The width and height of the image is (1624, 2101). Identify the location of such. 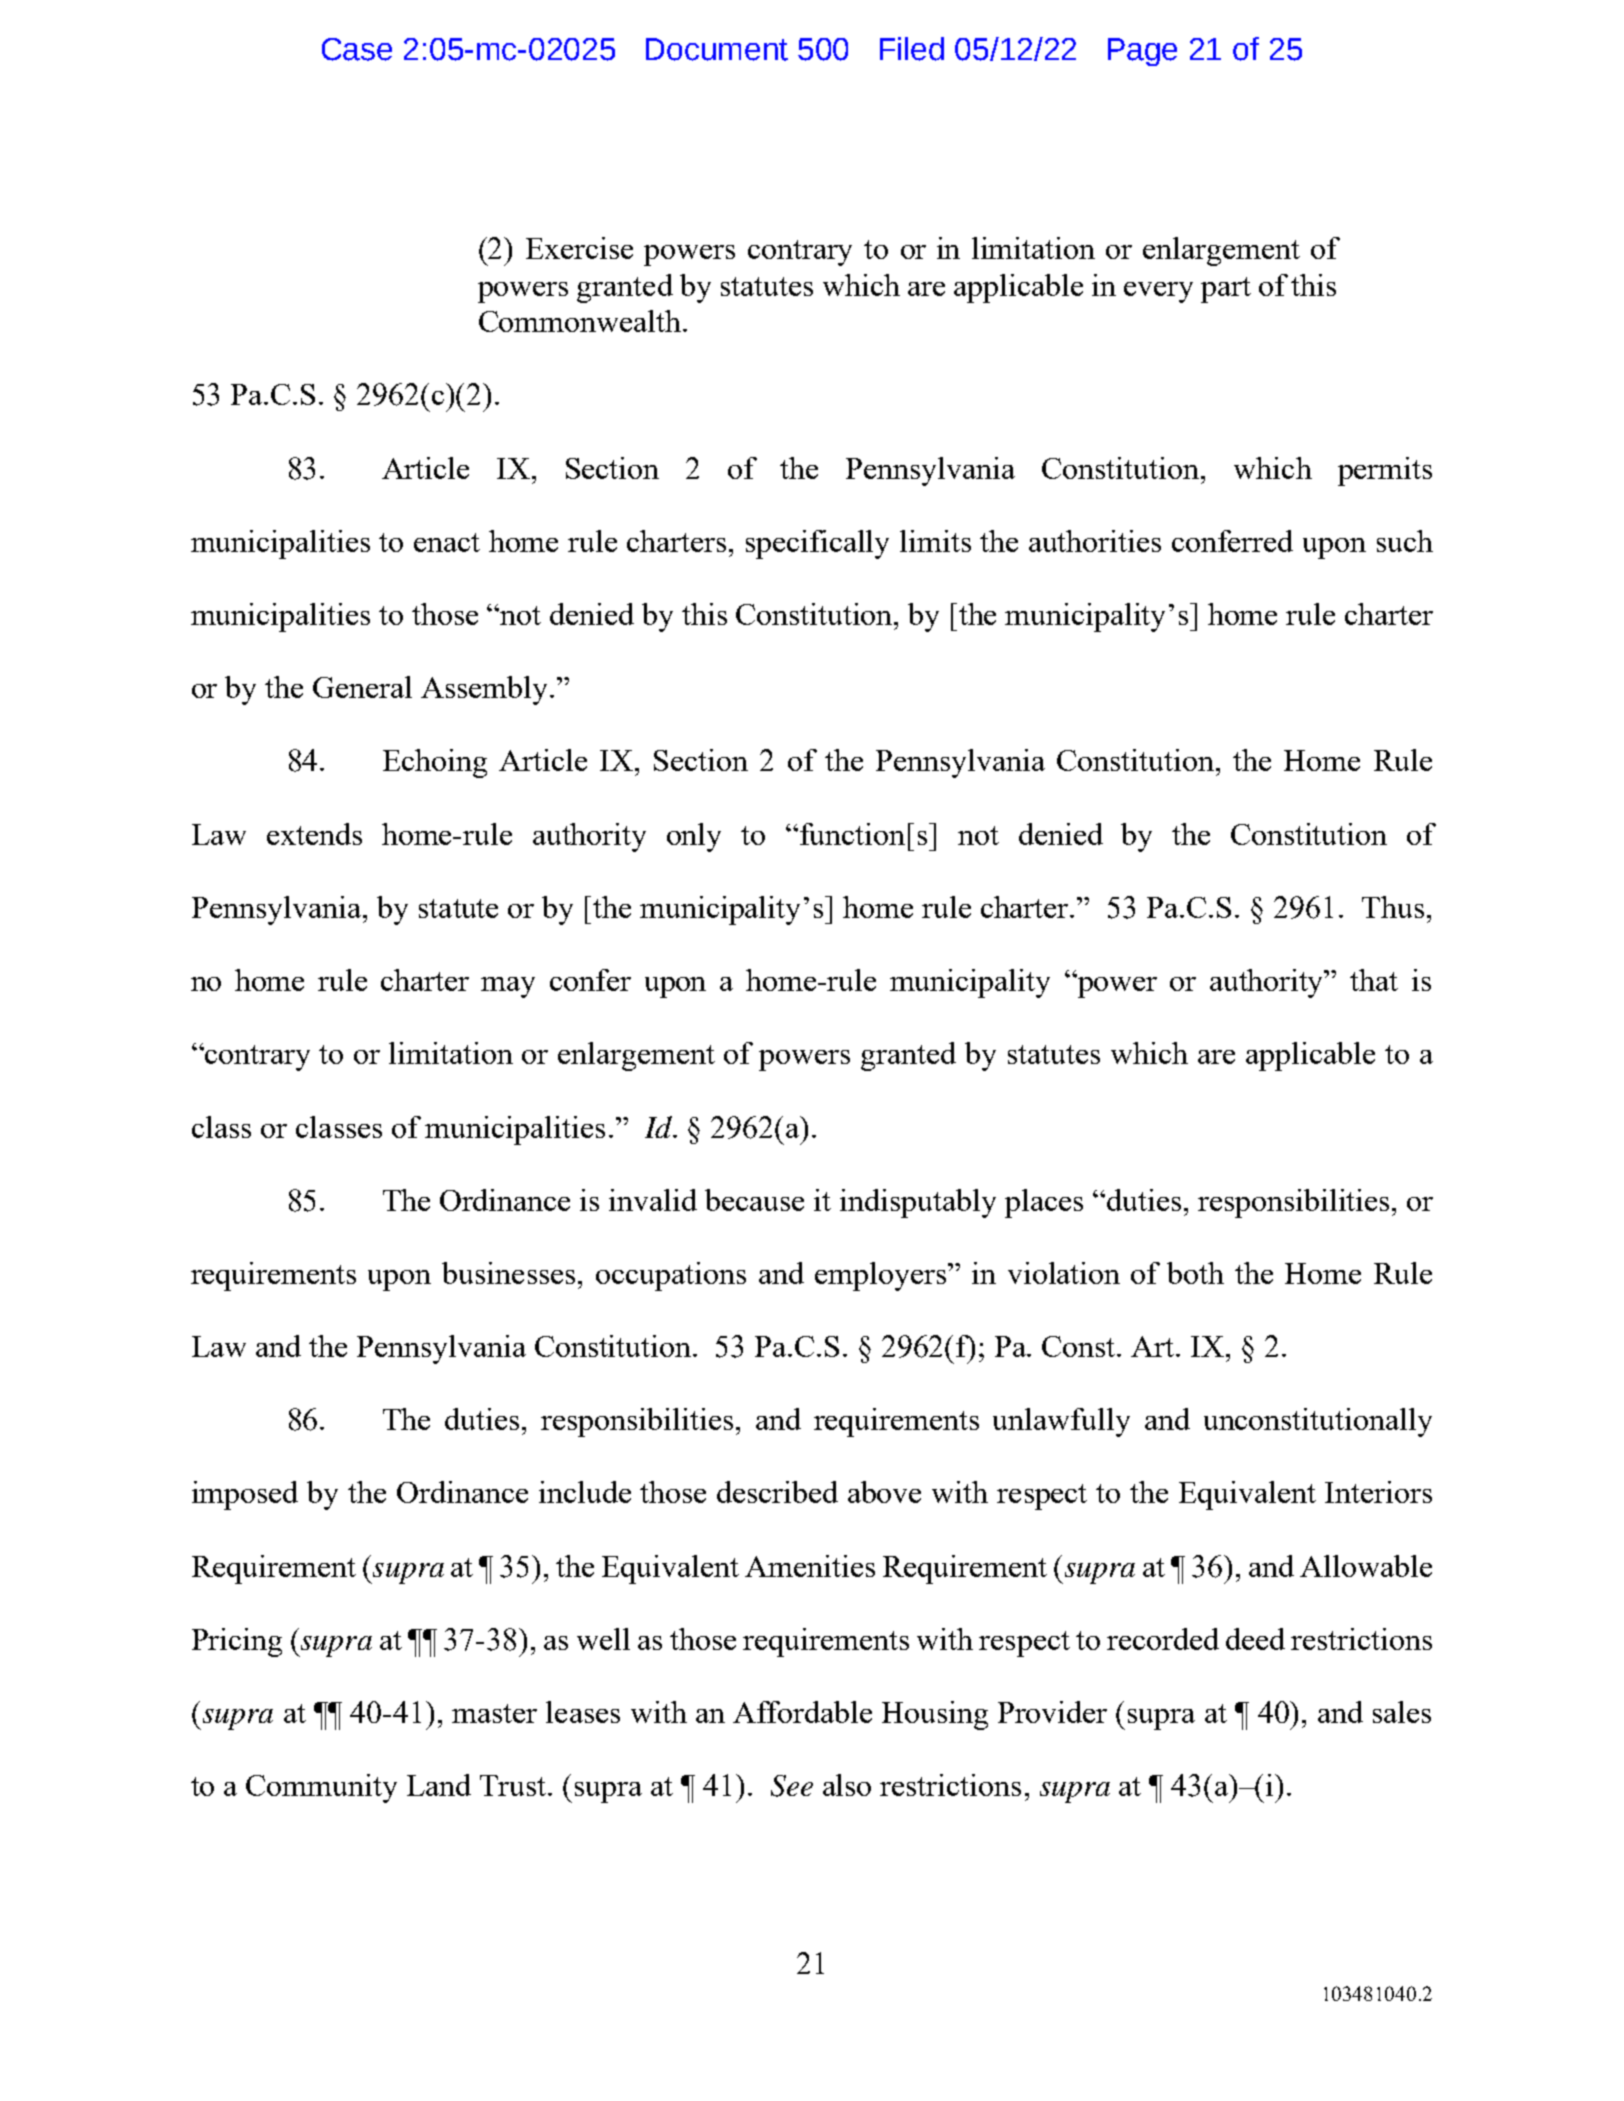
(1405, 541).
